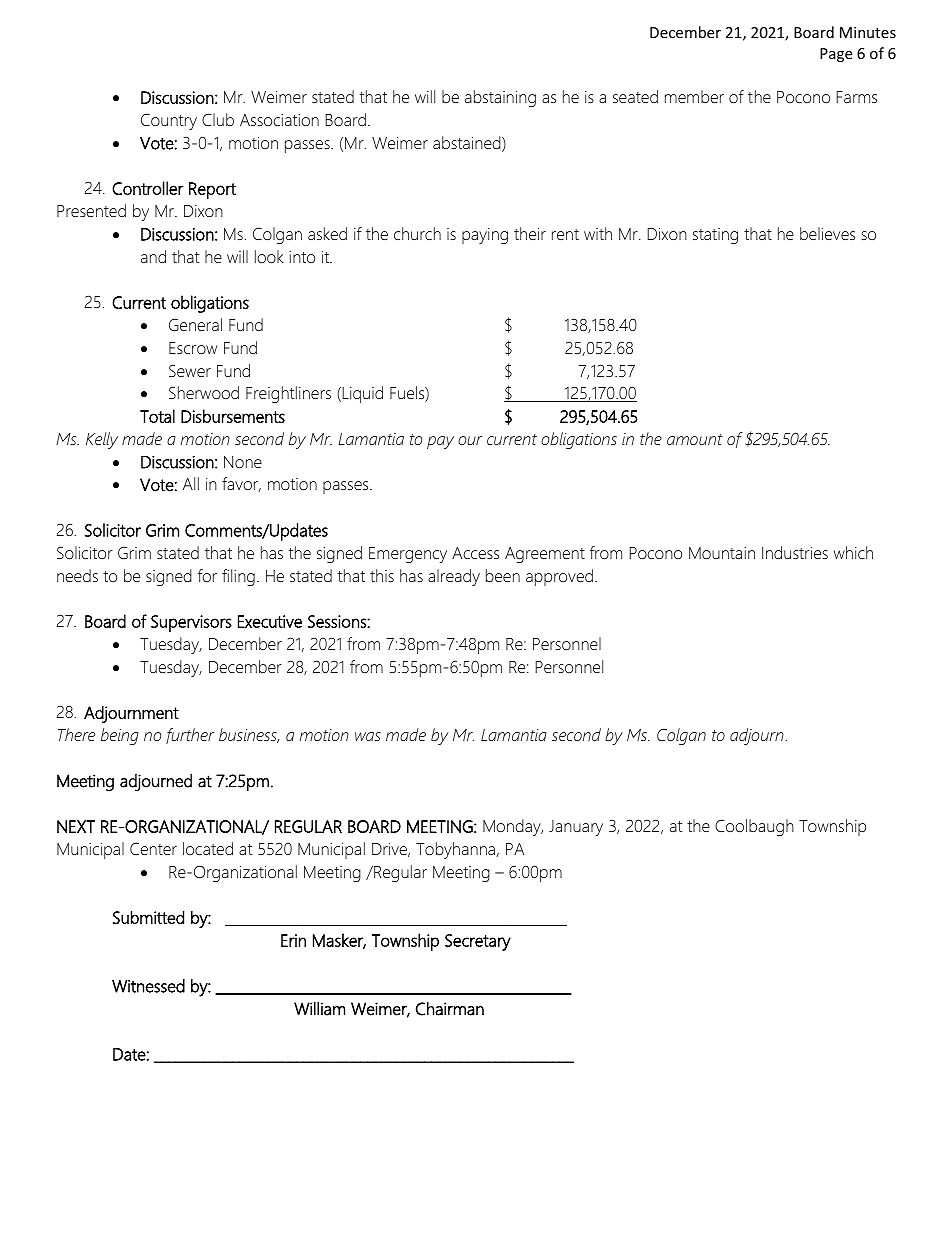  What do you see at coordinates (454, 577) in the screenshot?
I see `already` at bounding box center [454, 577].
